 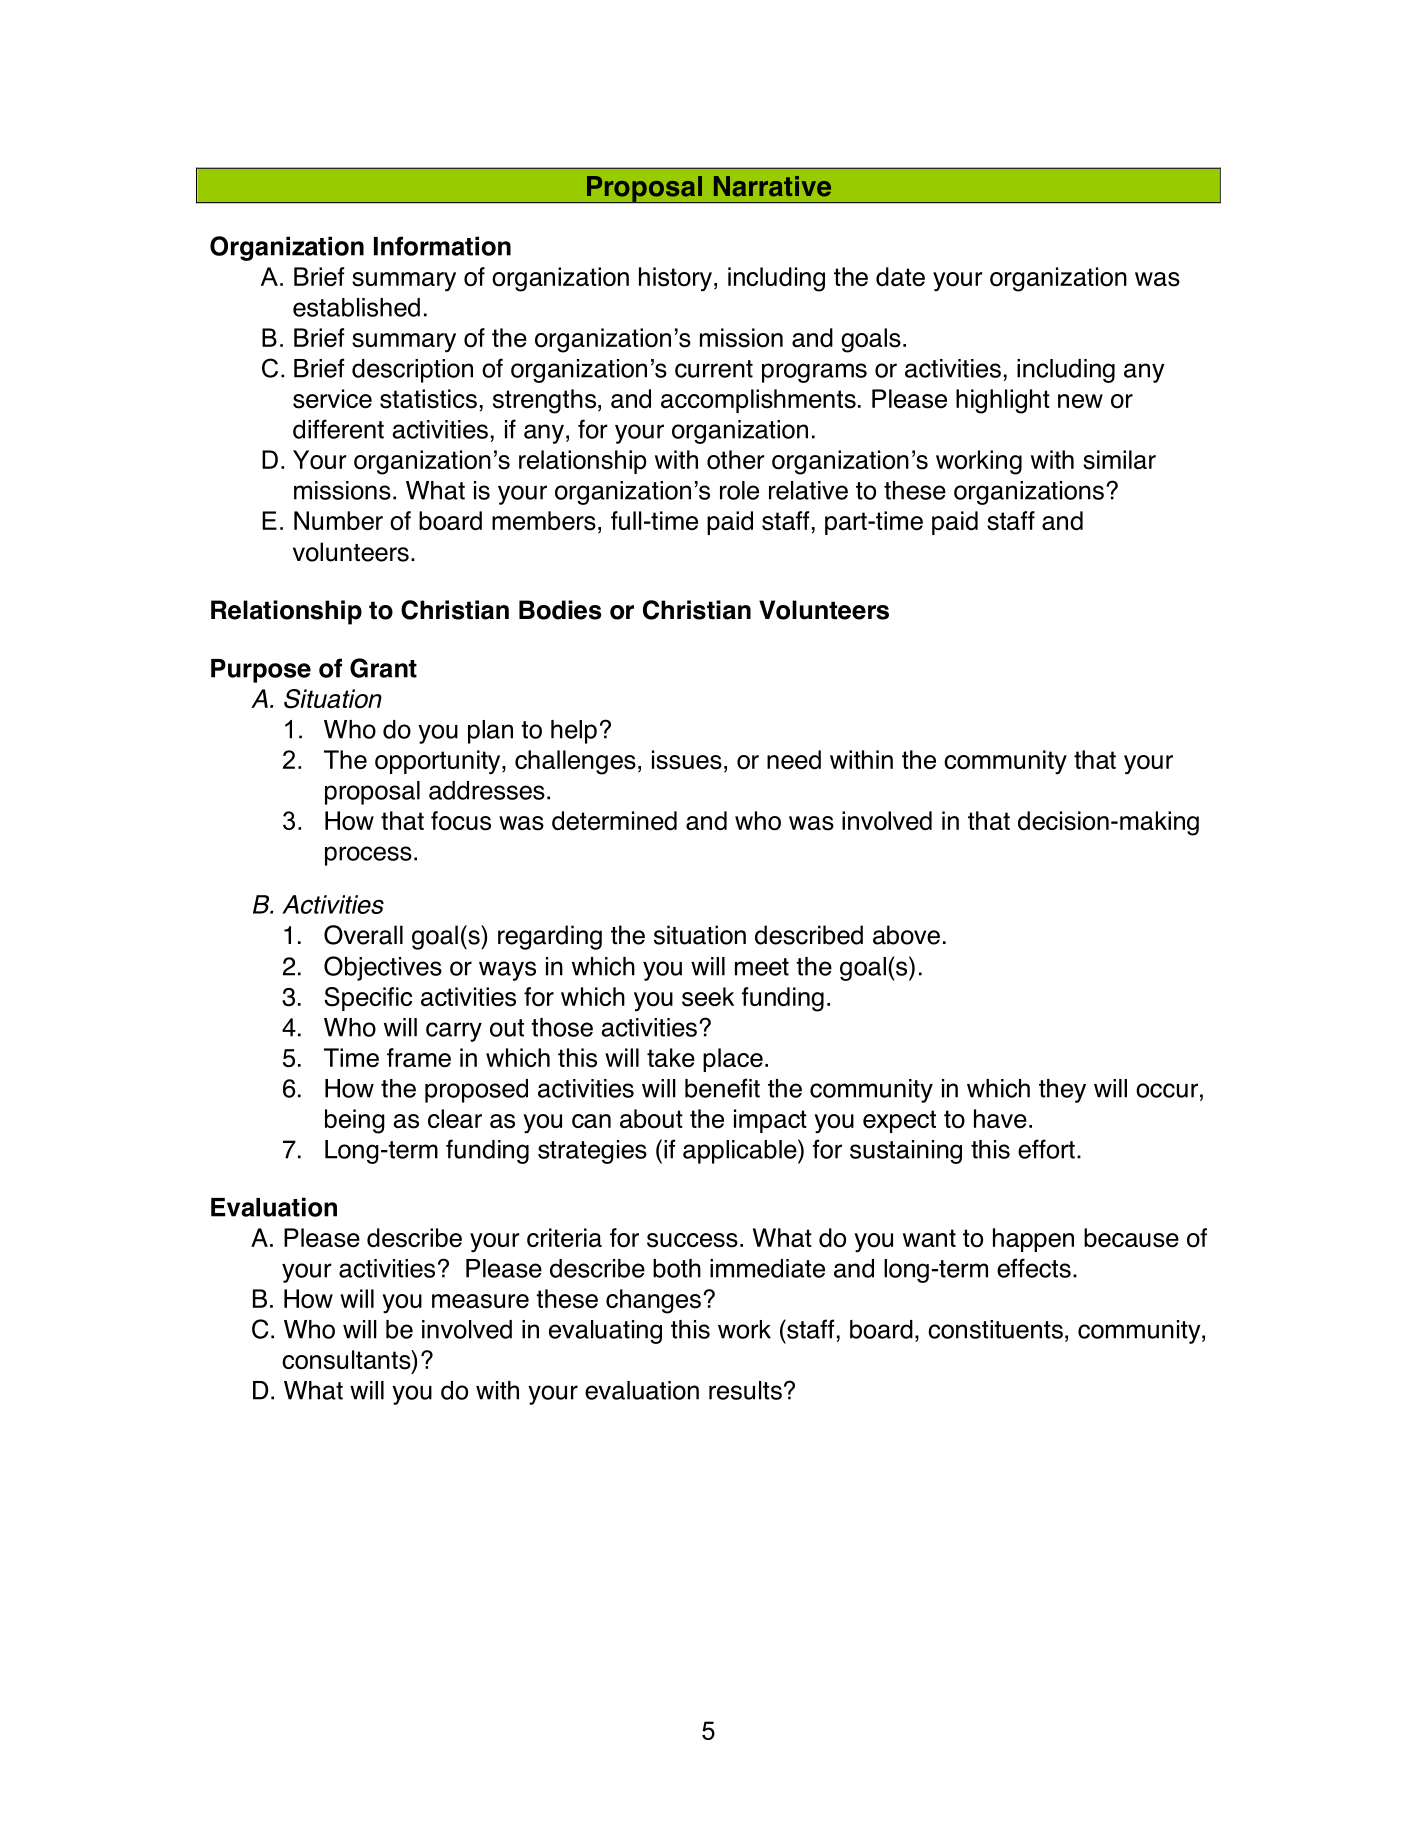 I want to click on date, so click(x=900, y=277).
